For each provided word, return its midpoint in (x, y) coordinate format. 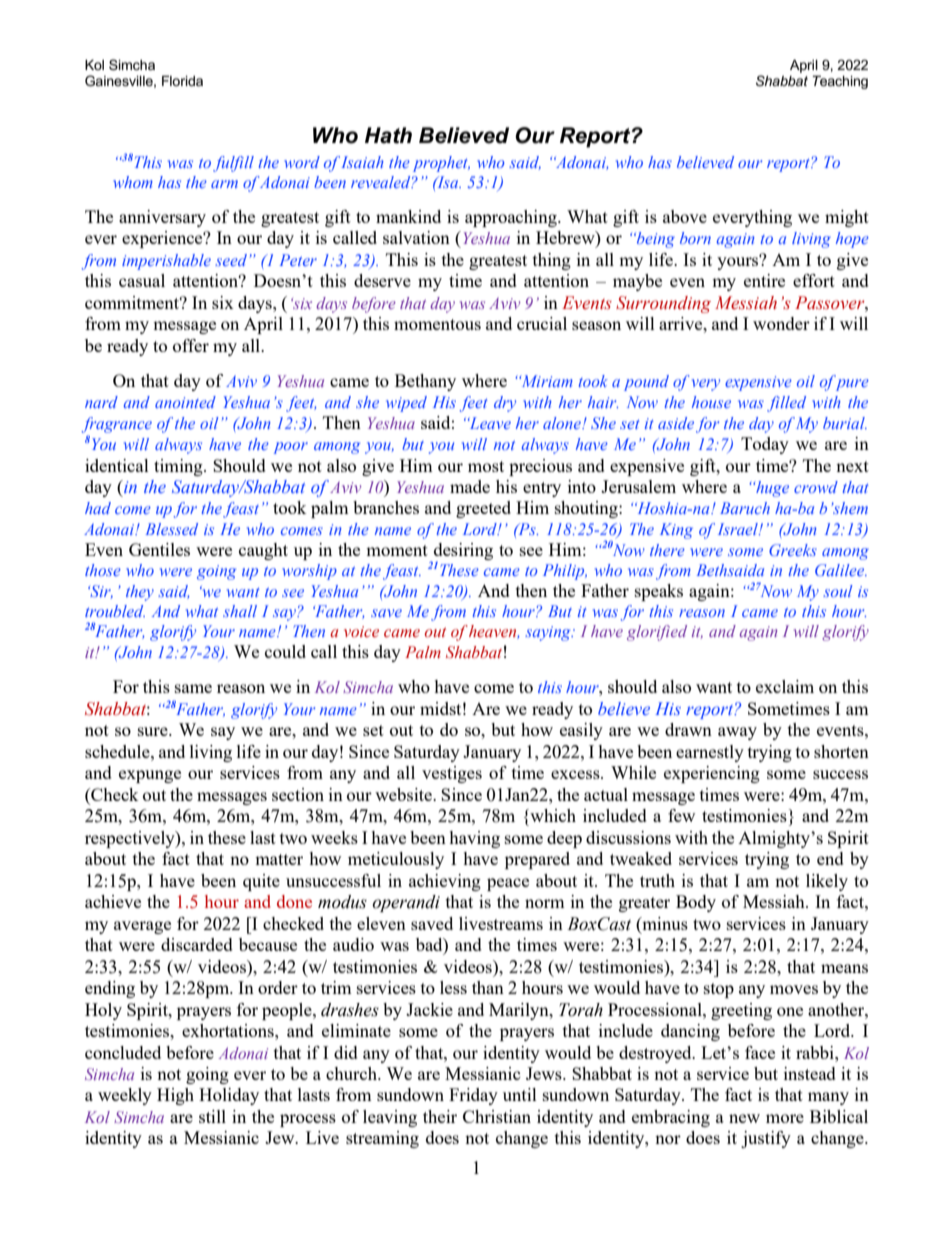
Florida (182, 81)
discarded (197, 944)
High (175, 1096)
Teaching (840, 82)
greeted (483, 509)
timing (179, 467)
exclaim (785, 686)
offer (191, 345)
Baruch (745, 508)
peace (508, 884)
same (193, 688)
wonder (781, 323)
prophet (441, 164)
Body (696, 903)
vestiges (452, 774)
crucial (542, 323)
